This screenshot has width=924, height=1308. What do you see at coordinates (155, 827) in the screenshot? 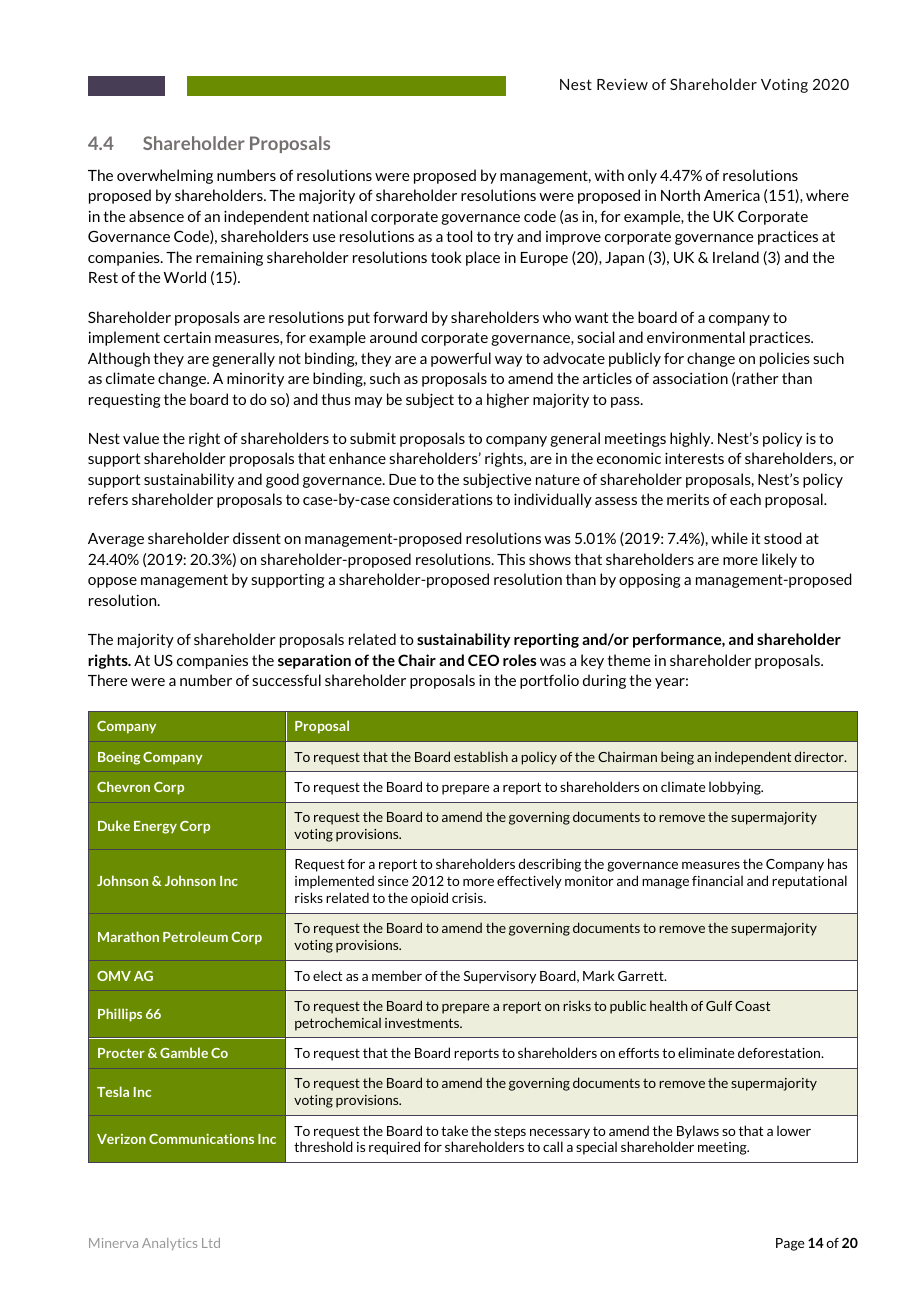
I see `Energy` at bounding box center [155, 827].
